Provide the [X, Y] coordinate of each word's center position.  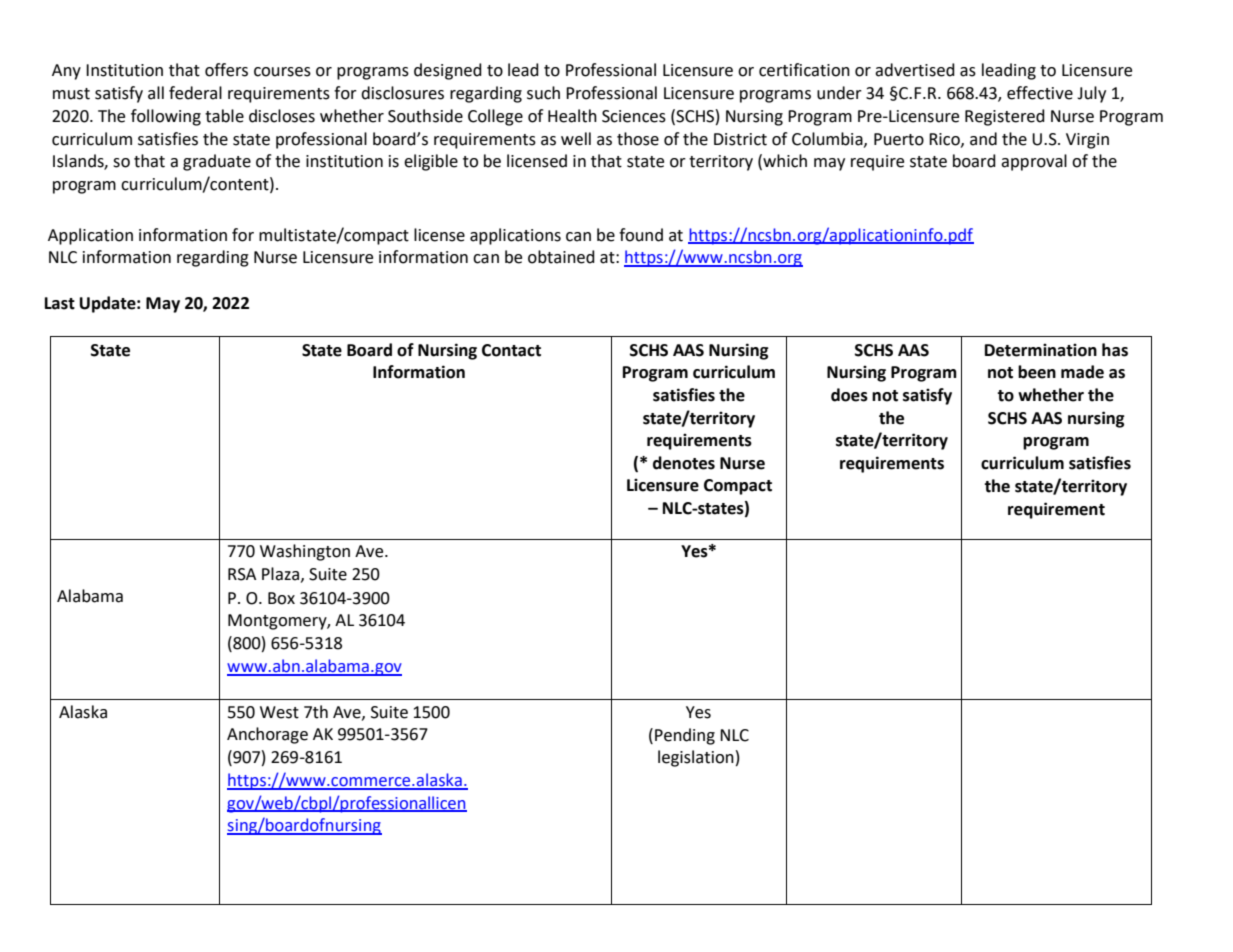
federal [195, 93]
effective [1040, 93]
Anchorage [267, 735]
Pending [685, 736]
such [543, 93]
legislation [696, 758]
